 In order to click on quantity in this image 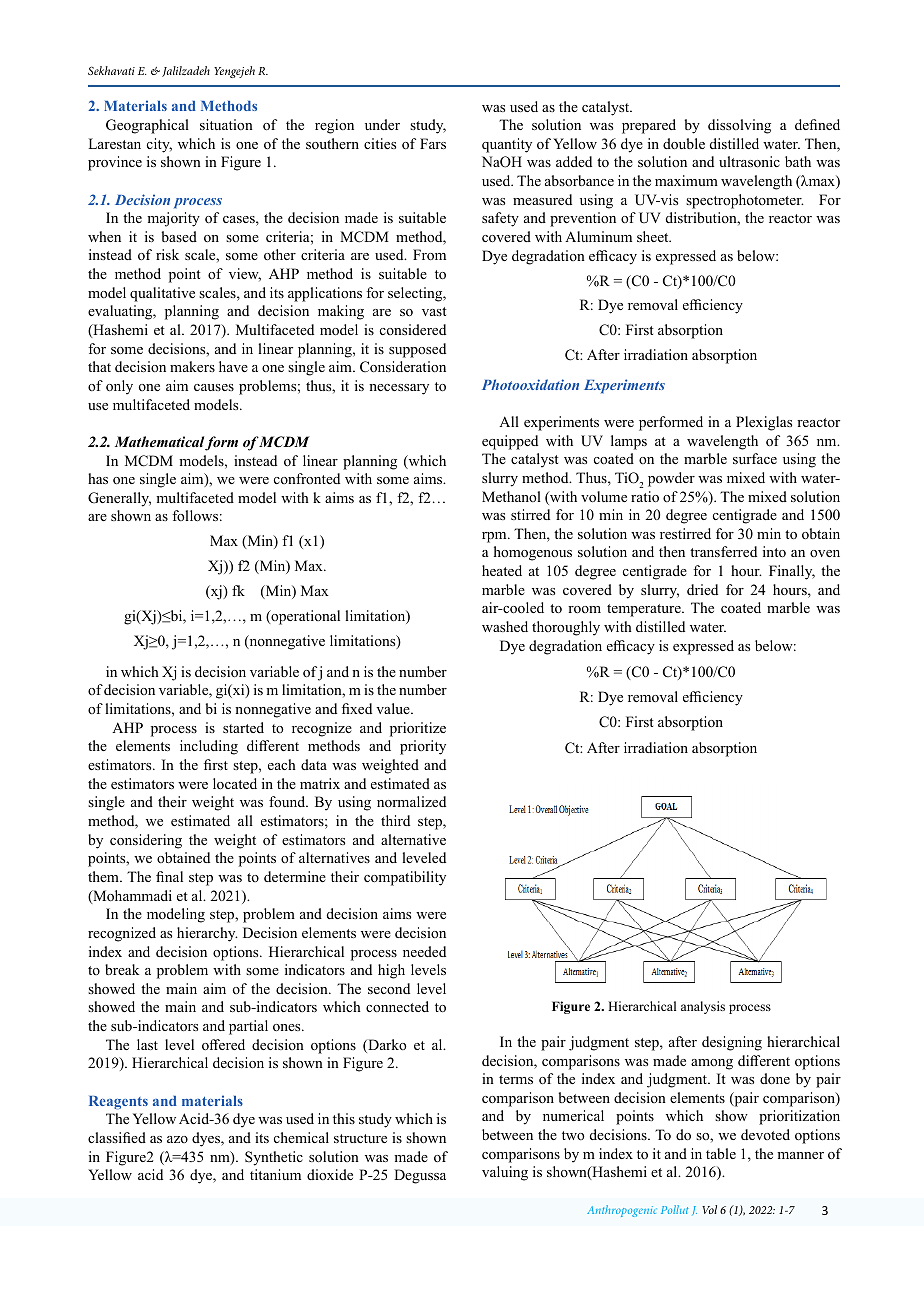, I will do `click(507, 145)`.
